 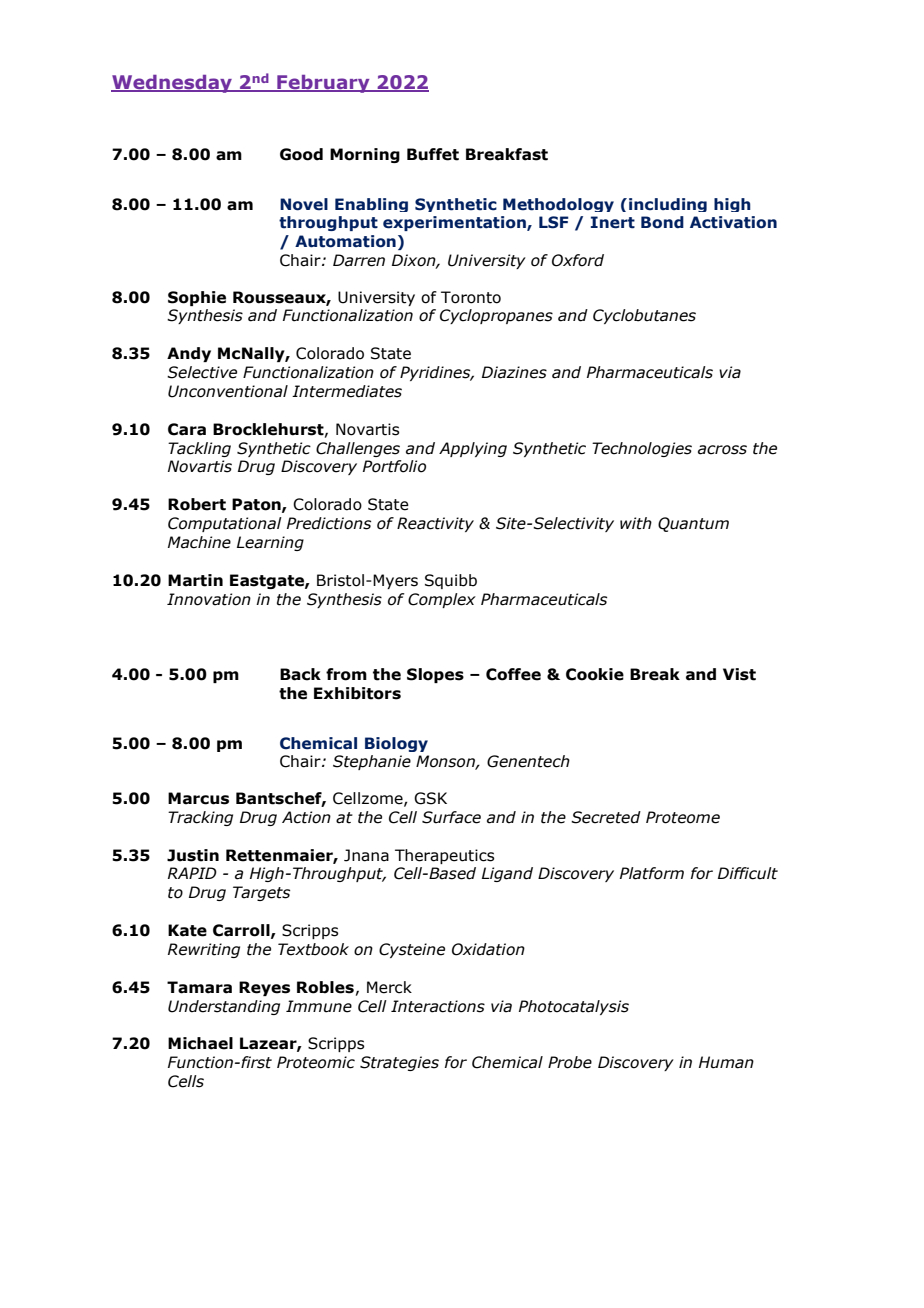 I want to click on Complex, so click(x=442, y=600).
